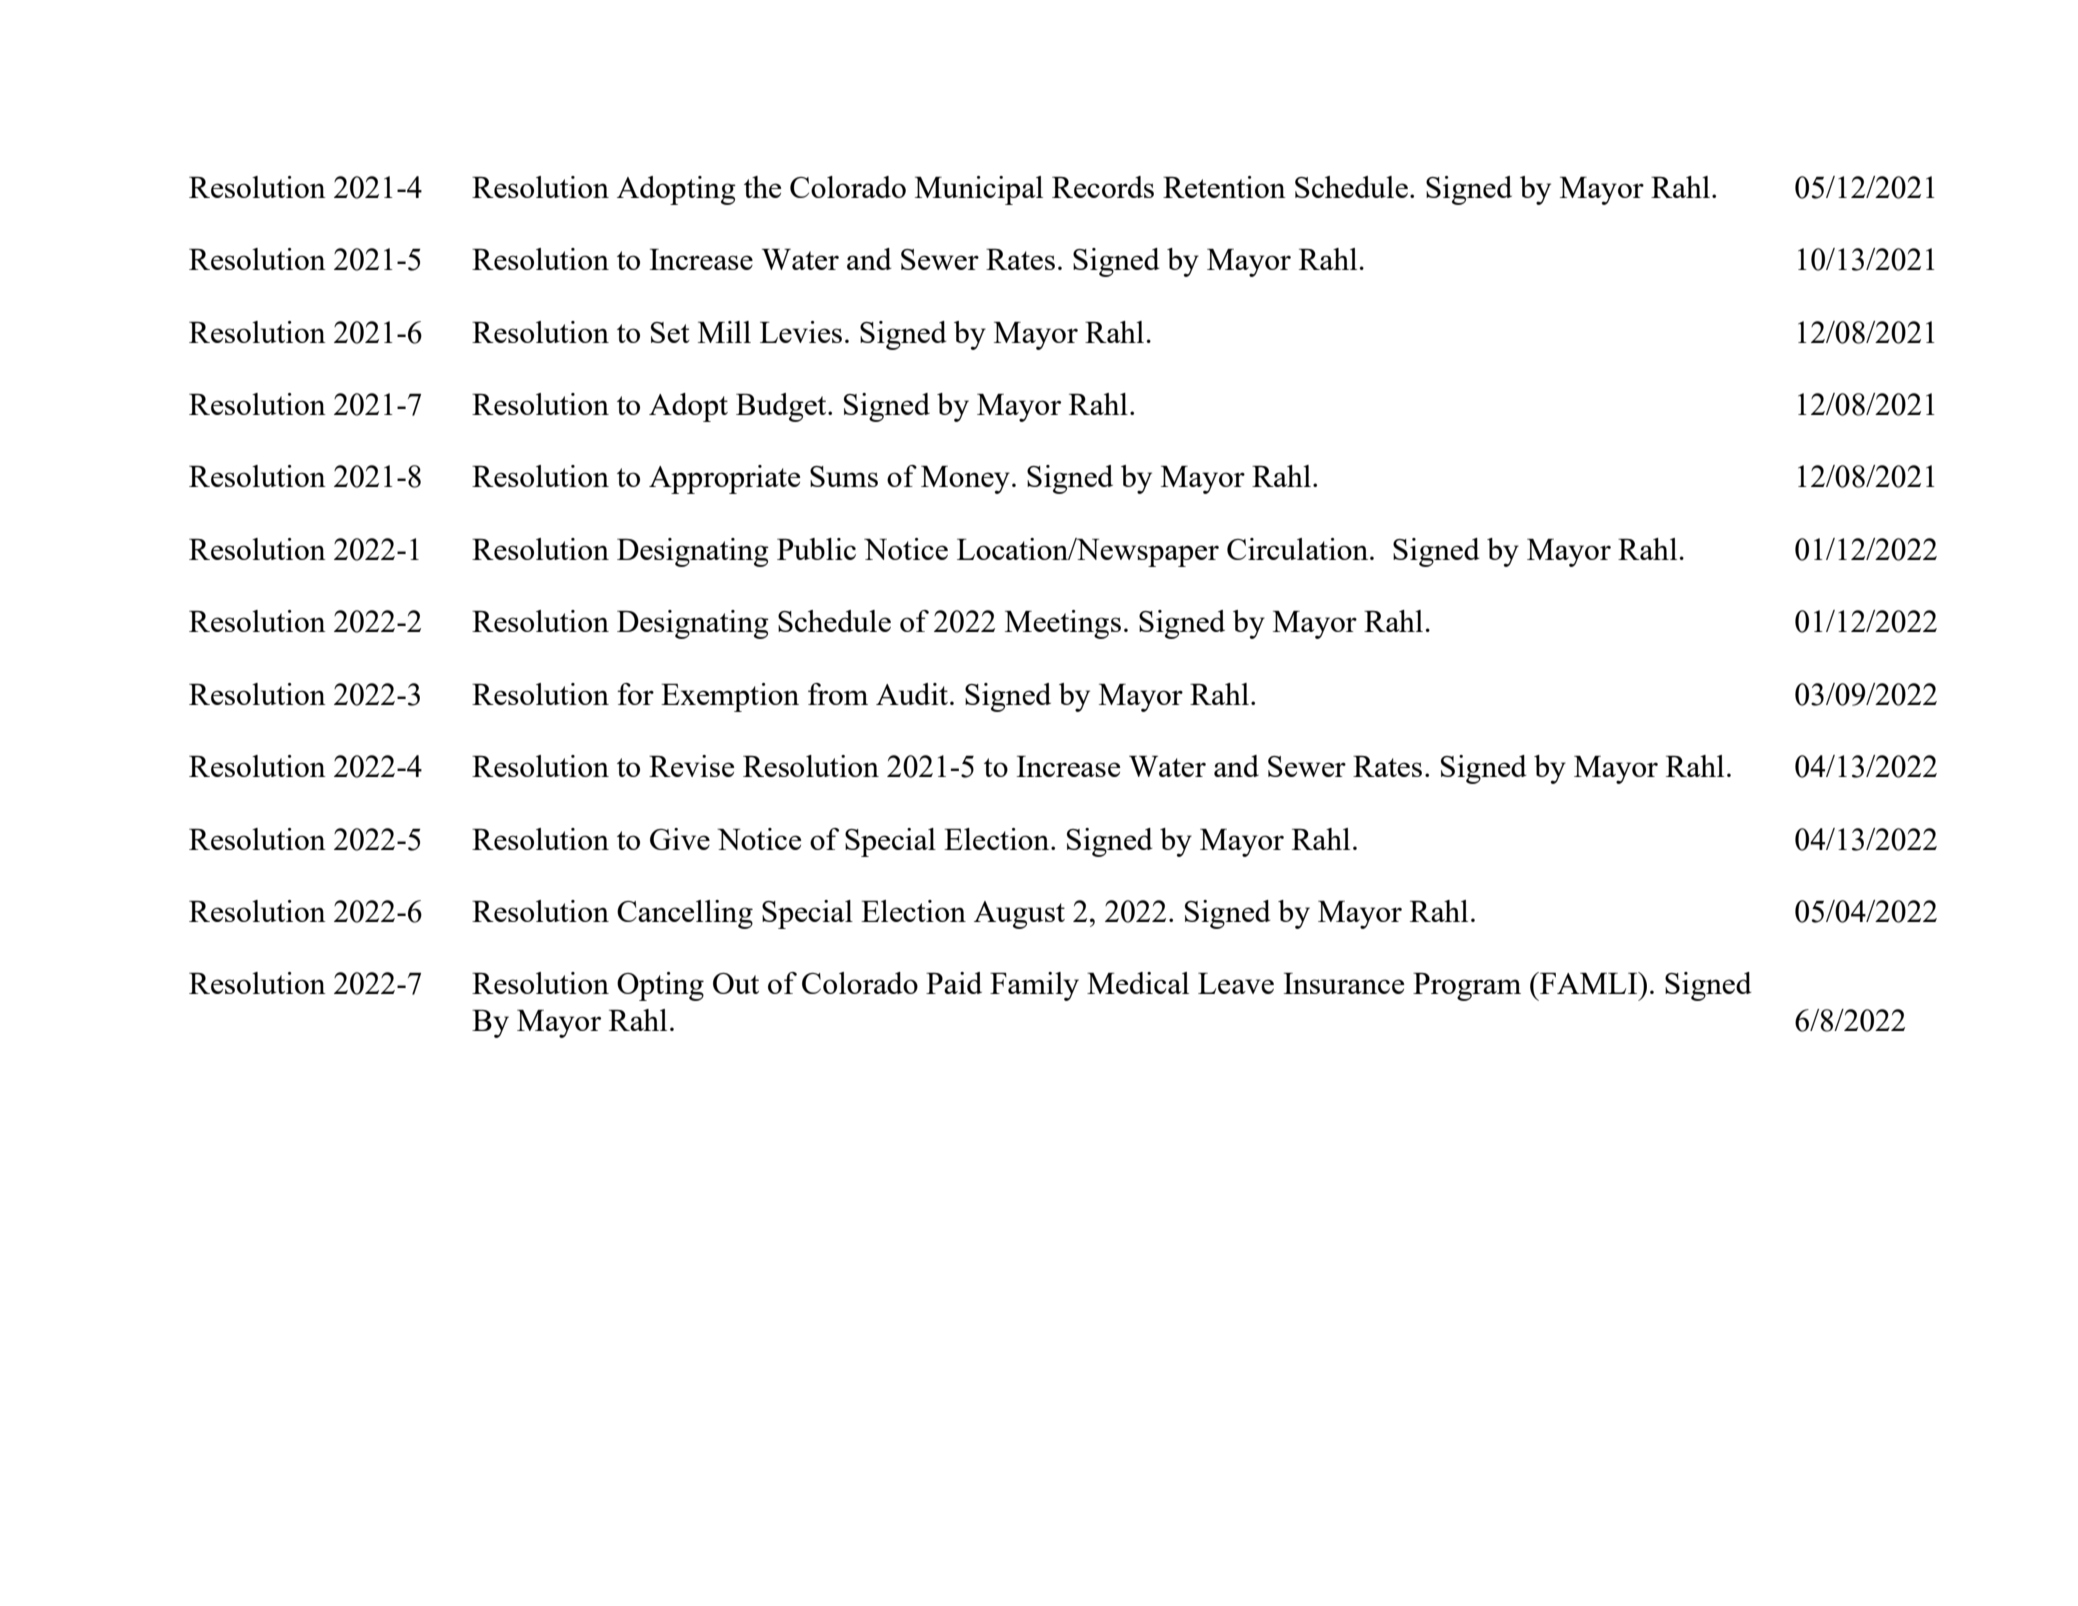 This document has height=1606, width=2078. Describe the element at coordinates (1103, 187) in the document. I see `Records` at that location.
